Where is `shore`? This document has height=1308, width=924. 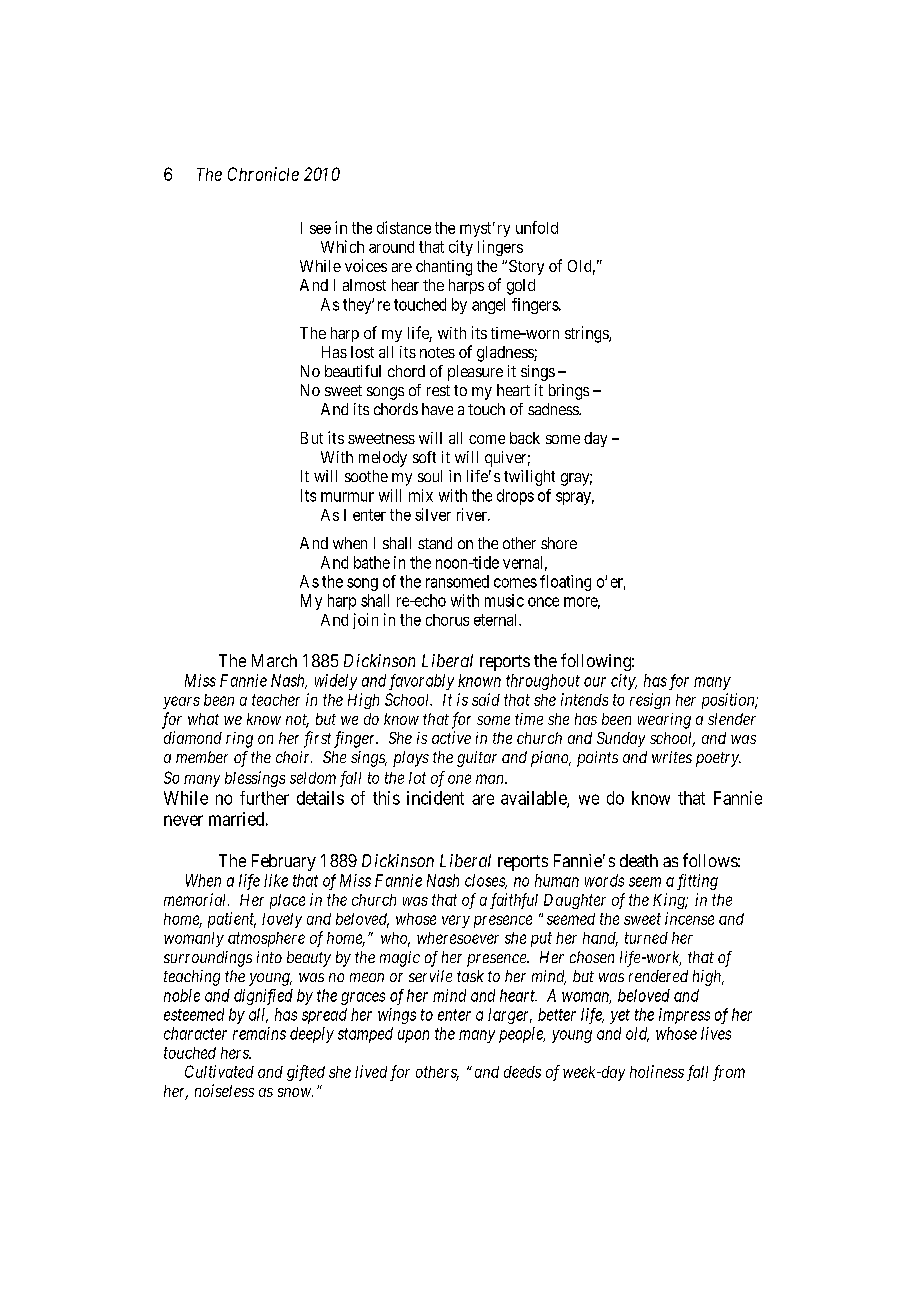
shore is located at coordinates (559, 543).
